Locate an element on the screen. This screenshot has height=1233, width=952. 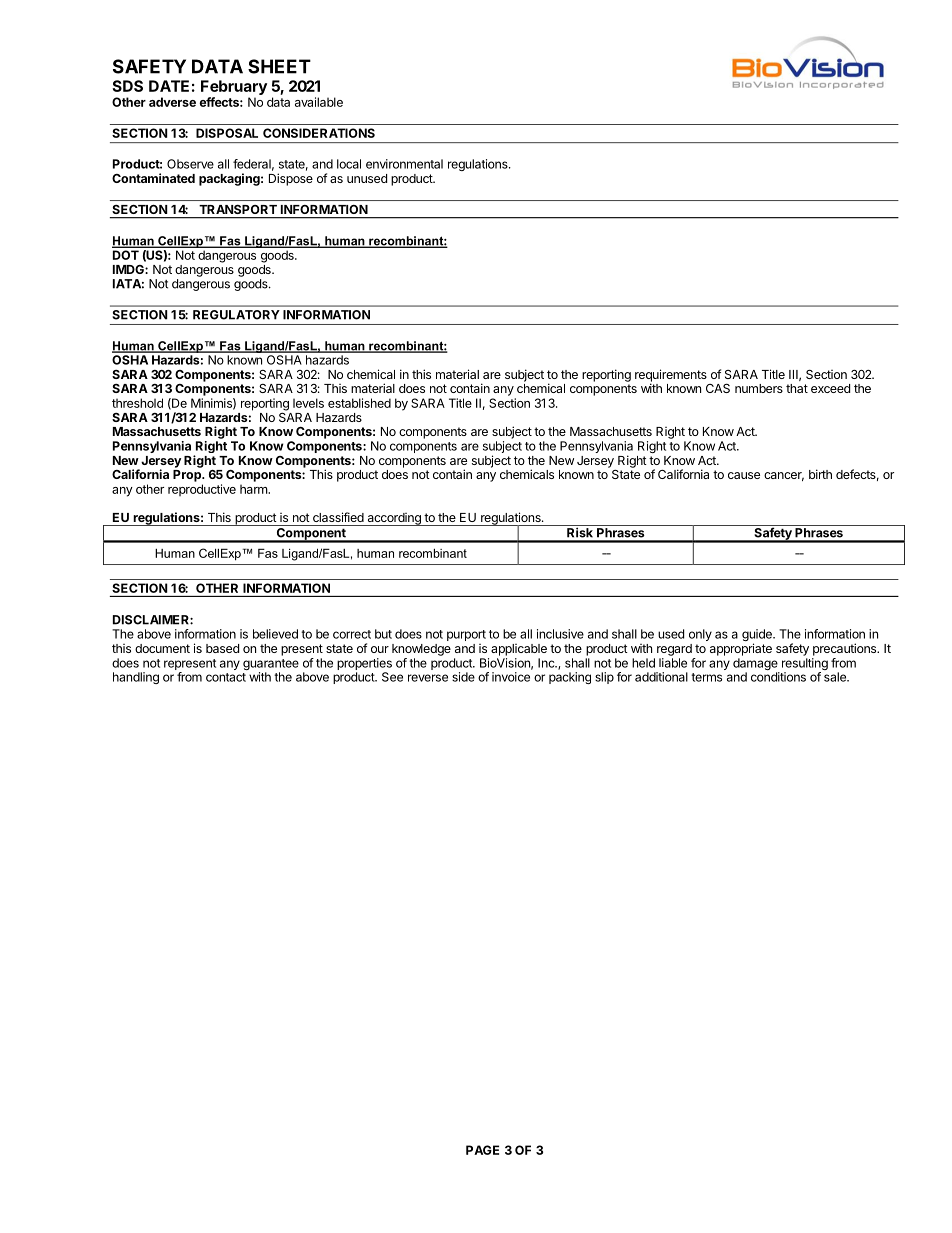
invoice is located at coordinates (511, 677).
